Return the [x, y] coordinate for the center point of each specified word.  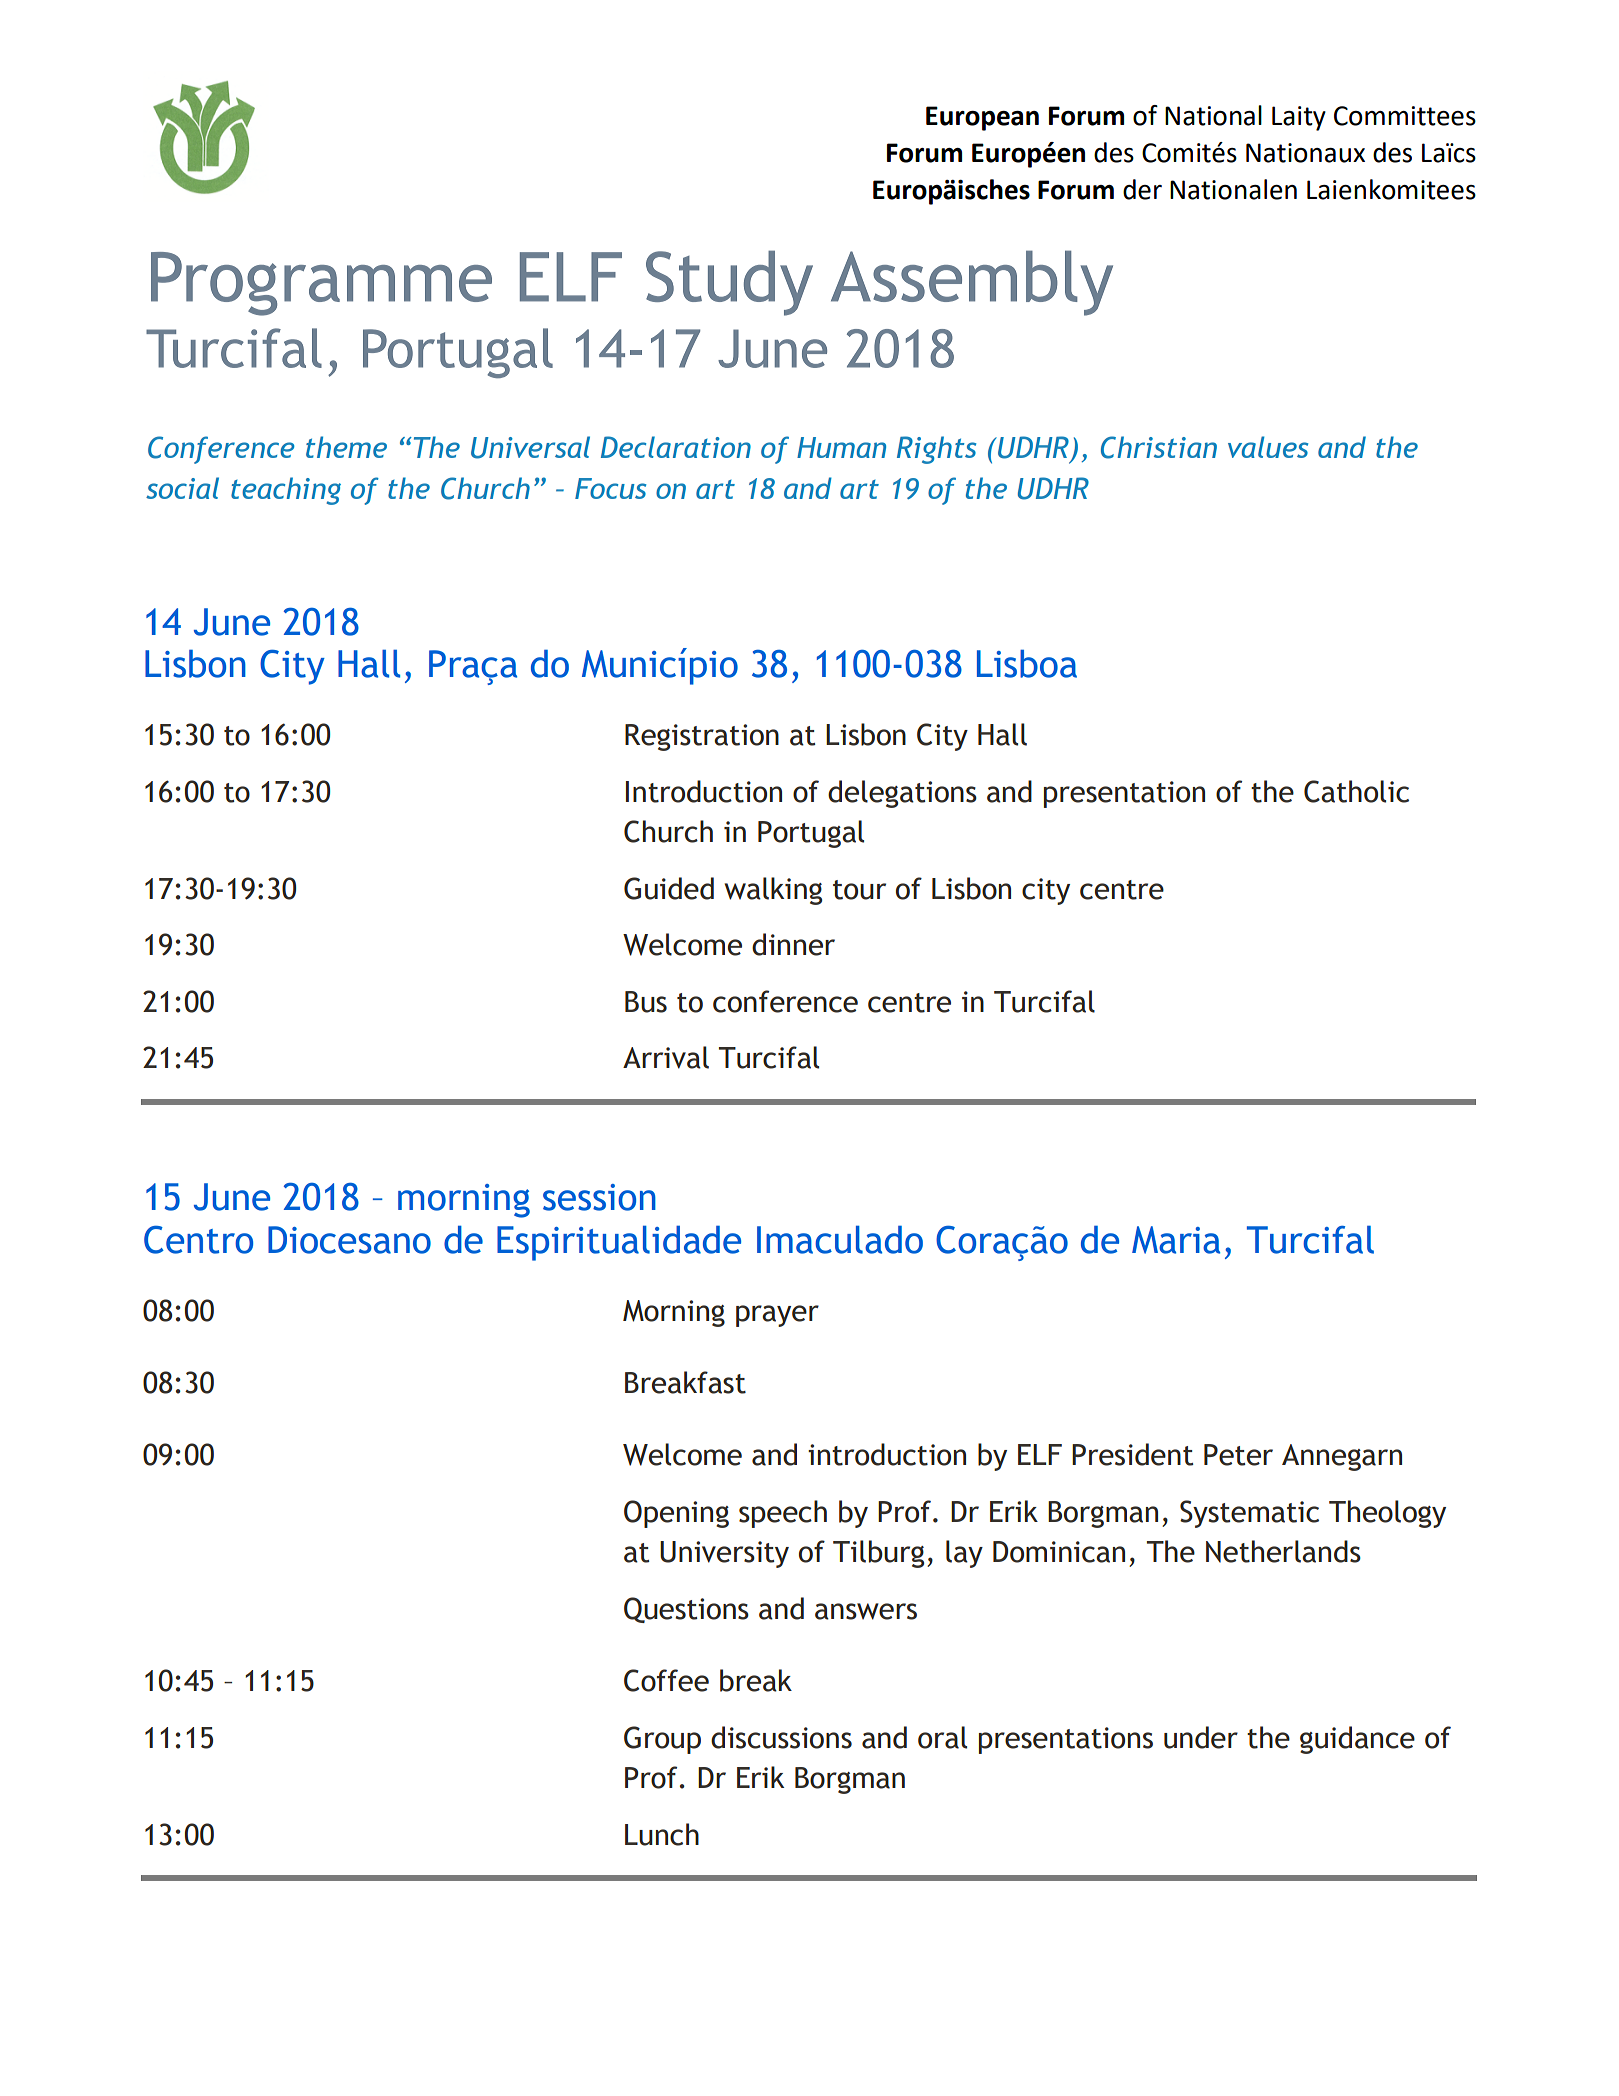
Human [841, 447]
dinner [793, 944]
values [1268, 447]
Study [729, 283]
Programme [321, 284]
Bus [646, 1002]
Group [662, 1740]
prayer [777, 1316]
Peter [1238, 1455]
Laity [1299, 118]
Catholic [1356, 791]
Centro [198, 1240]
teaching [286, 491]
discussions [781, 1737]
